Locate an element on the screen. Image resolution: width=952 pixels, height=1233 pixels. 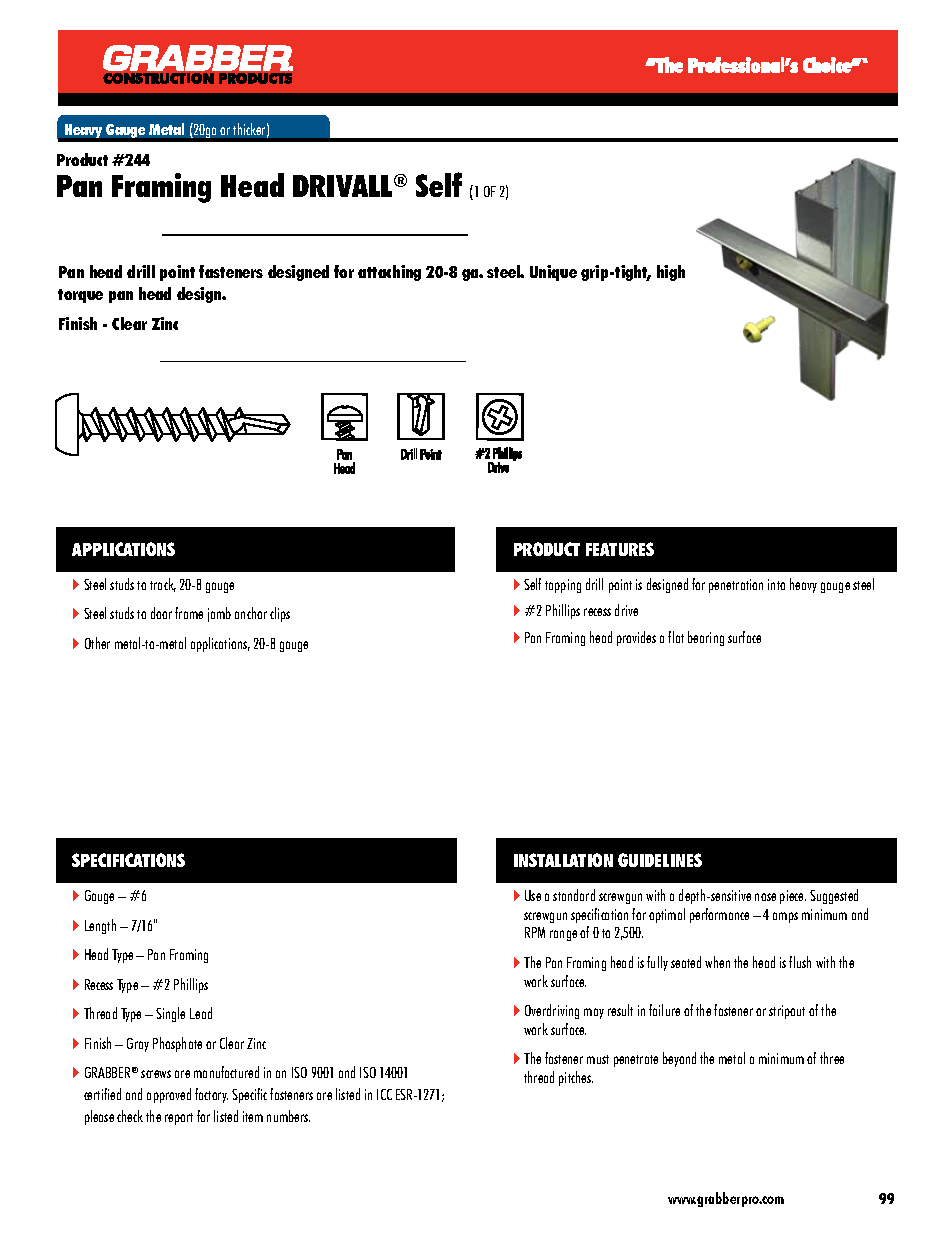
bearing is located at coordinates (706, 638).
